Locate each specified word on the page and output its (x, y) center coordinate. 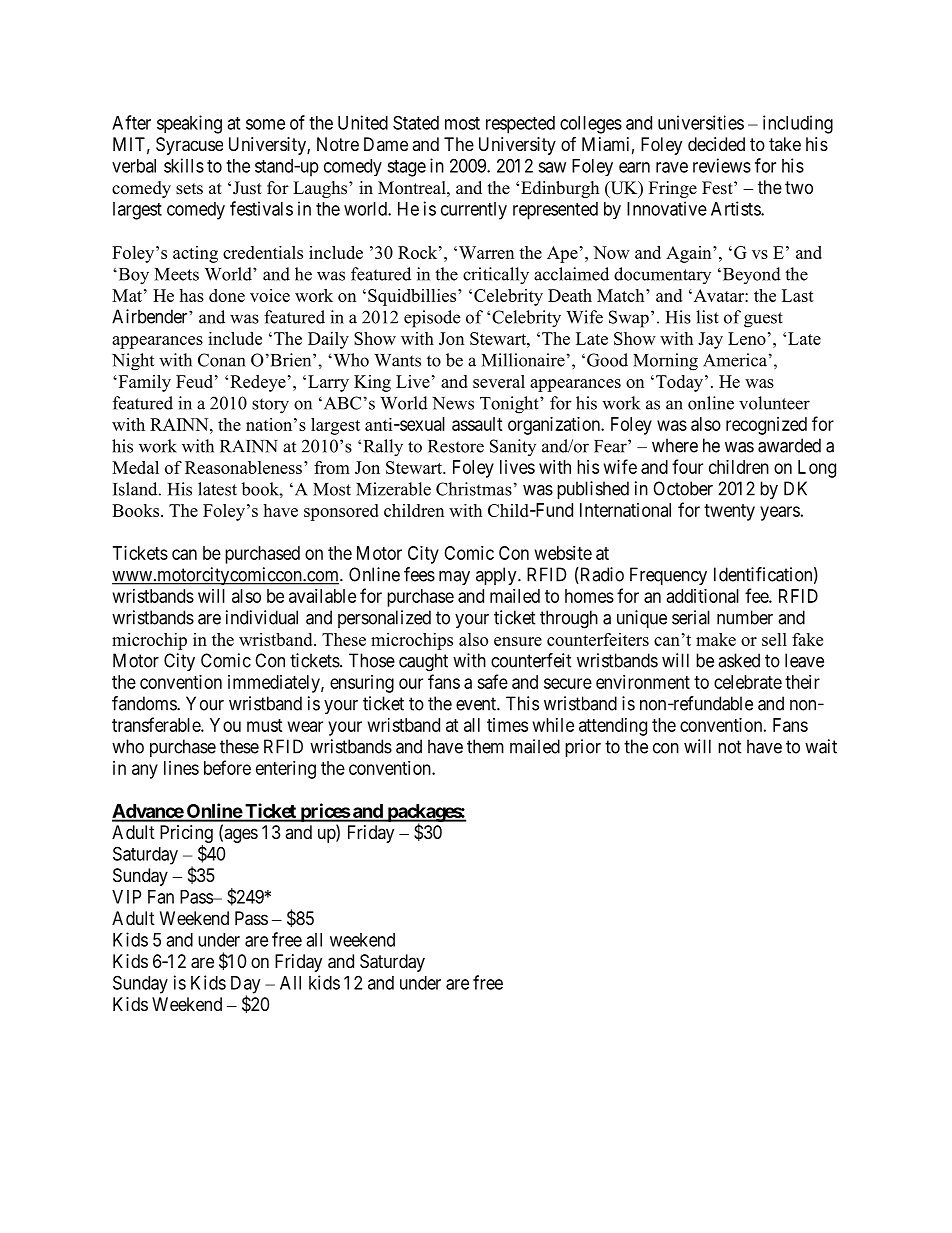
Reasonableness (243, 467)
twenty (729, 512)
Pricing (186, 835)
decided (716, 144)
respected (520, 125)
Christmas (474, 489)
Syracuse (189, 146)
